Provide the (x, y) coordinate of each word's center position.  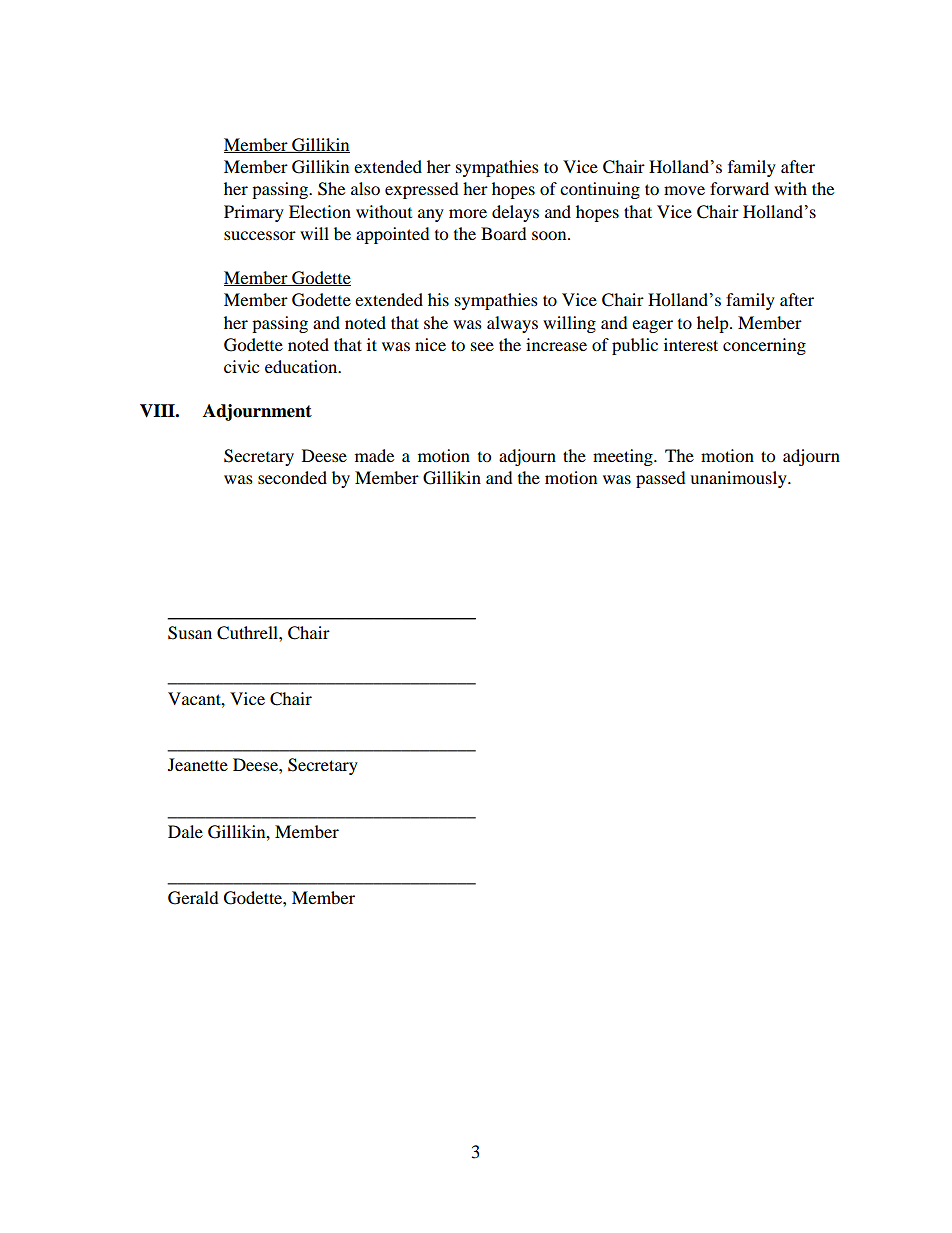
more (468, 213)
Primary (254, 213)
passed (661, 479)
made (374, 455)
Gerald (193, 898)
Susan (190, 633)
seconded (292, 477)
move (684, 190)
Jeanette (198, 764)
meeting (624, 457)
